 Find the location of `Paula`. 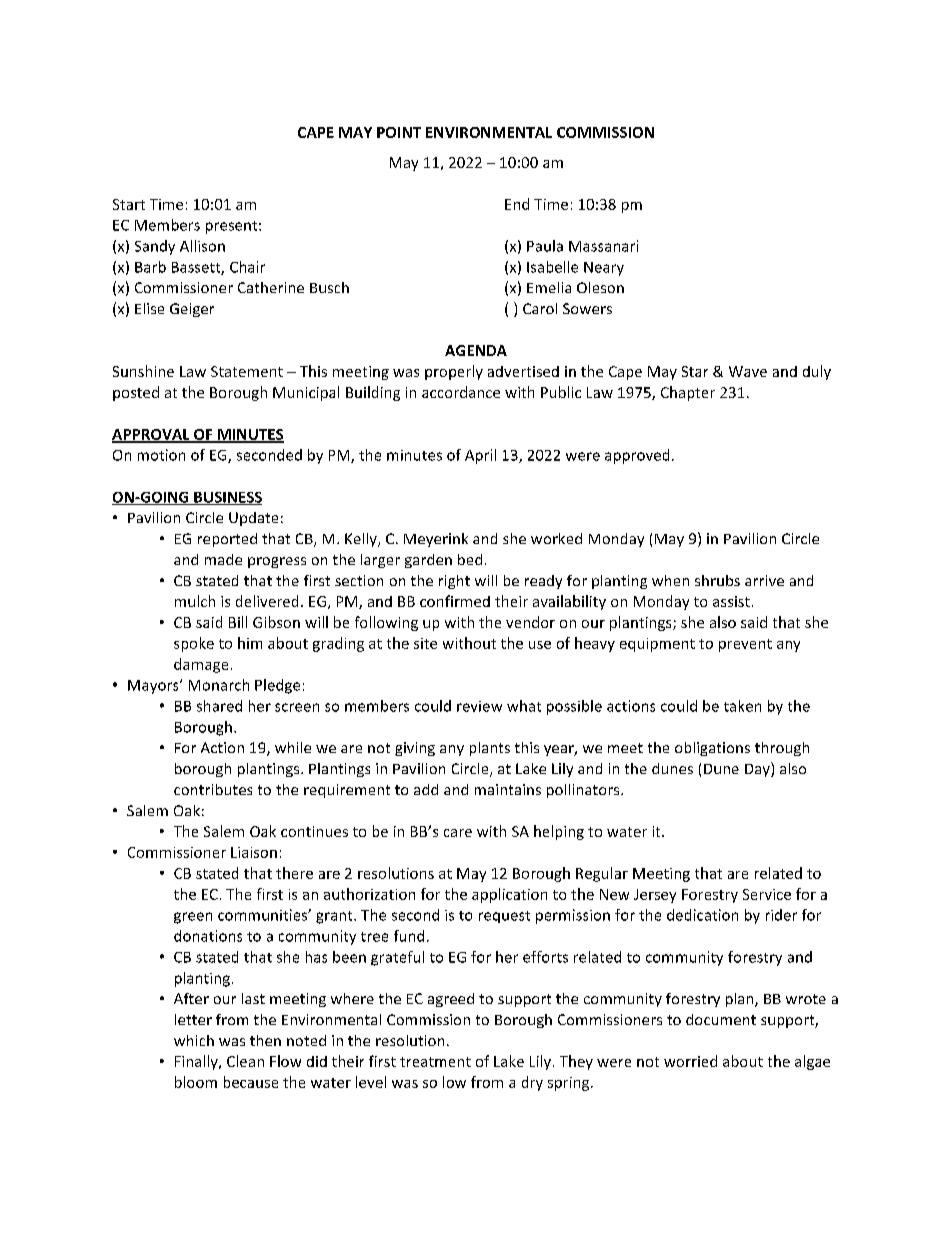

Paula is located at coordinates (545, 246).
